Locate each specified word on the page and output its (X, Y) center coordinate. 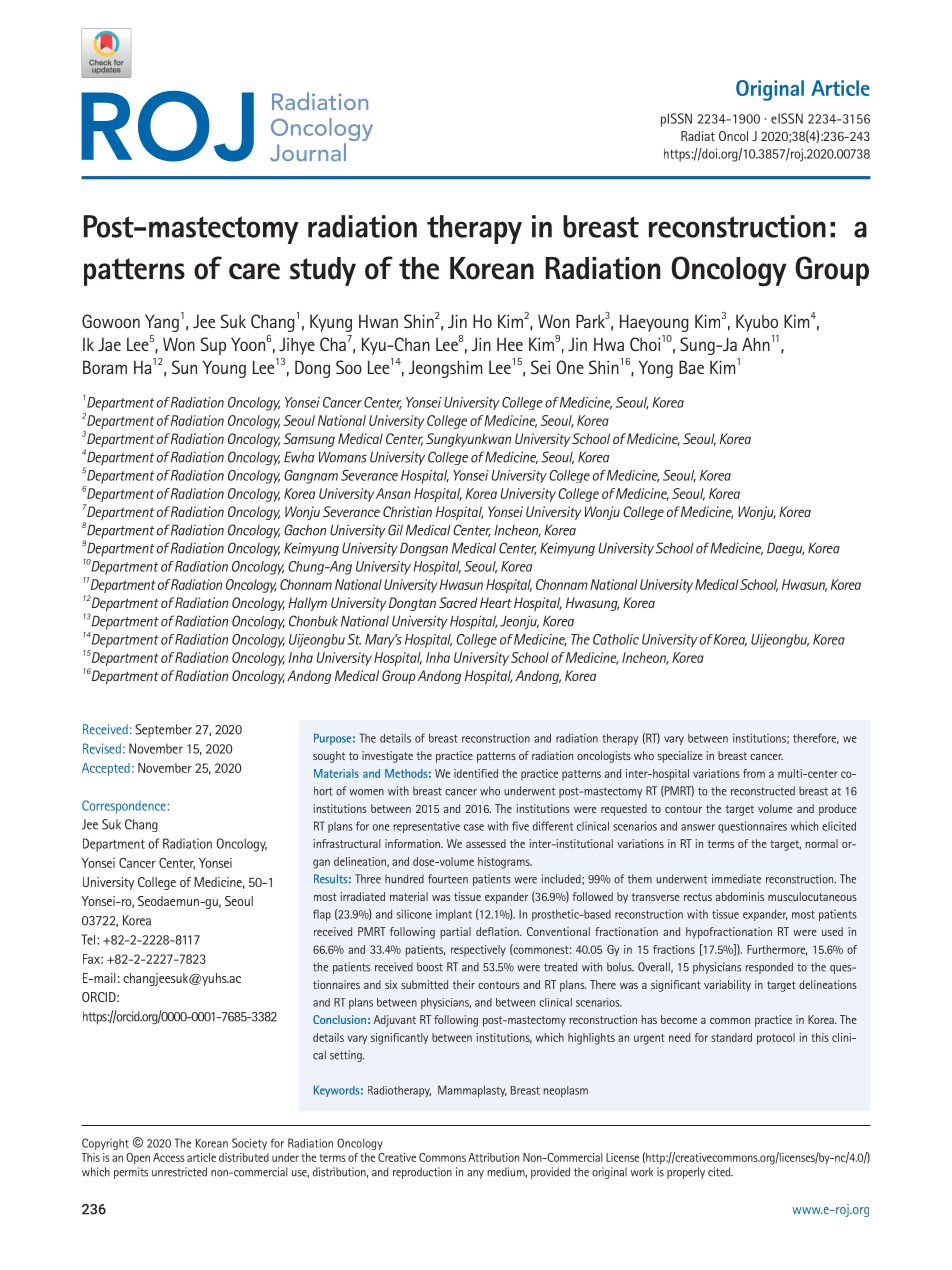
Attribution (493, 1157)
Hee (510, 344)
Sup (213, 346)
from (754, 773)
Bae (691, 367)
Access (169, 1157)
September (163, 730)
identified (476, 773)
